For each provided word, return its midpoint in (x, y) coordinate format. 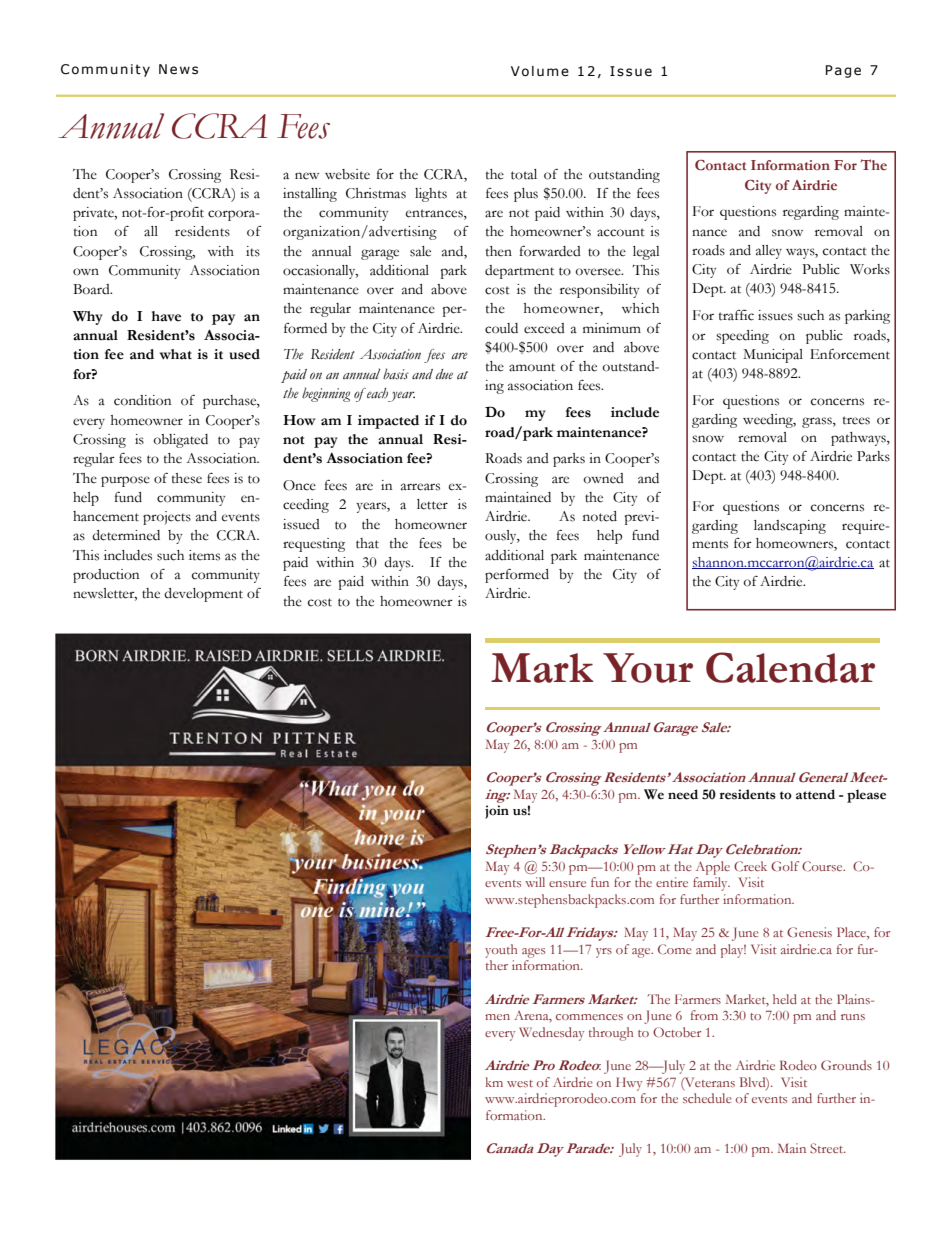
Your (648, 668)
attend (815, 794)
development (203, 595)
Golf (785, 866)
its (253, 251)
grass (818, 422)
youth (501, 951)
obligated (181, 441)
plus (526, 195)
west (520, 1083)
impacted (388, 422)
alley (769, 252)
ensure (567, 884)
